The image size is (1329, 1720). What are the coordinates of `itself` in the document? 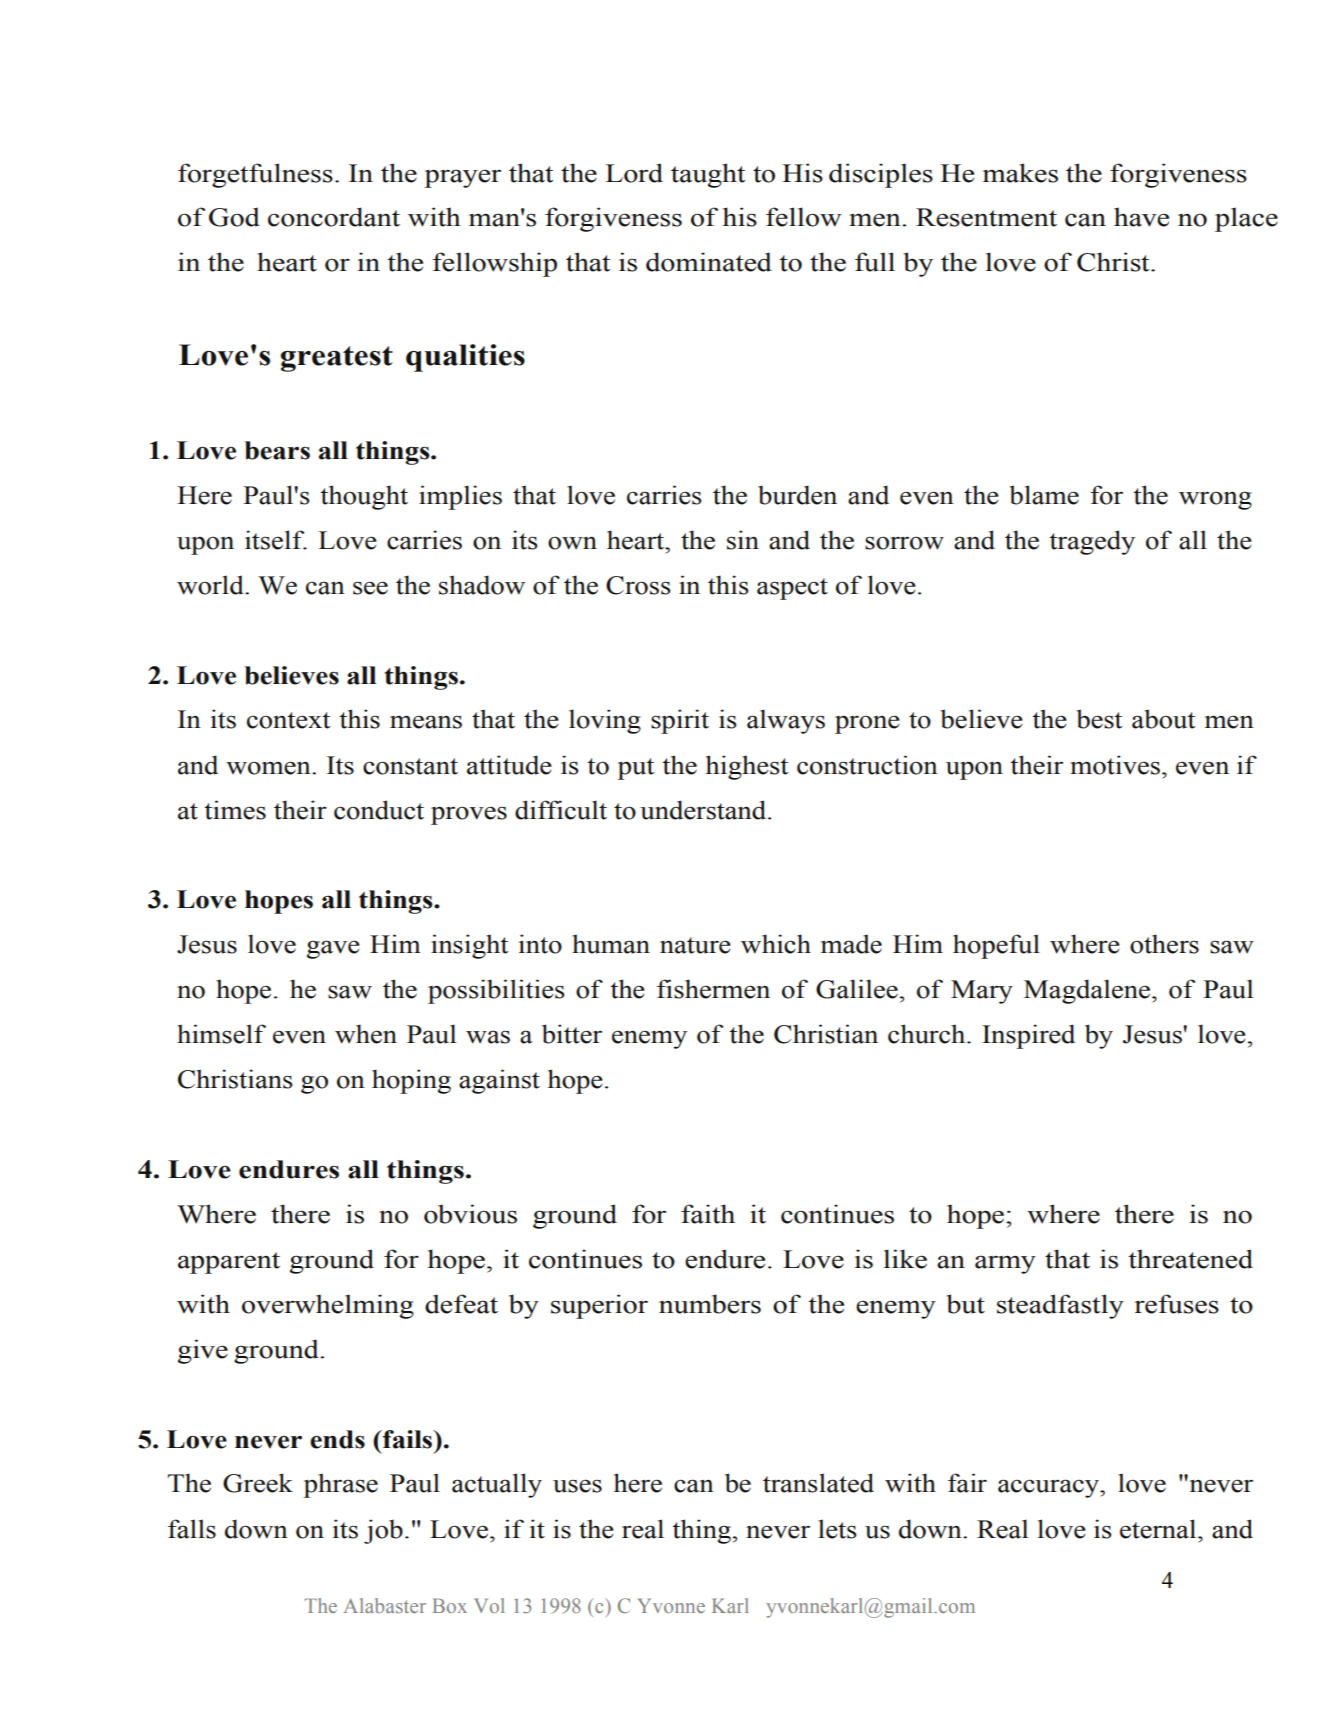 It's located at (276, 540).
